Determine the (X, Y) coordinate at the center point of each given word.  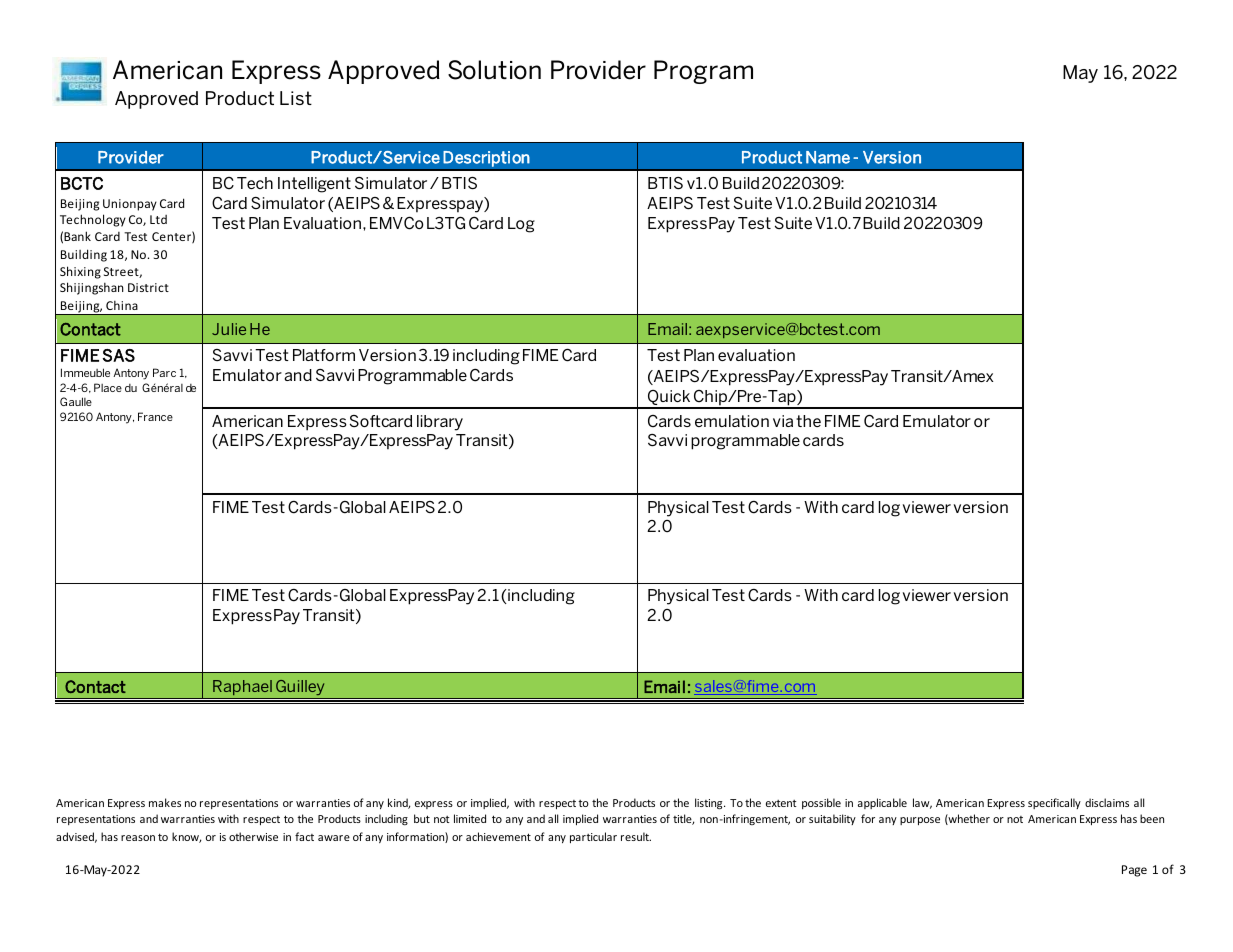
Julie (229, 329)
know (187, 837)
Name (828, 157)
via (783, 421)
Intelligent (314, 185)
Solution (494, 70)
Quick (669, 399)
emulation (732, 421)
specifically (1054, 803)
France (155, 416)
